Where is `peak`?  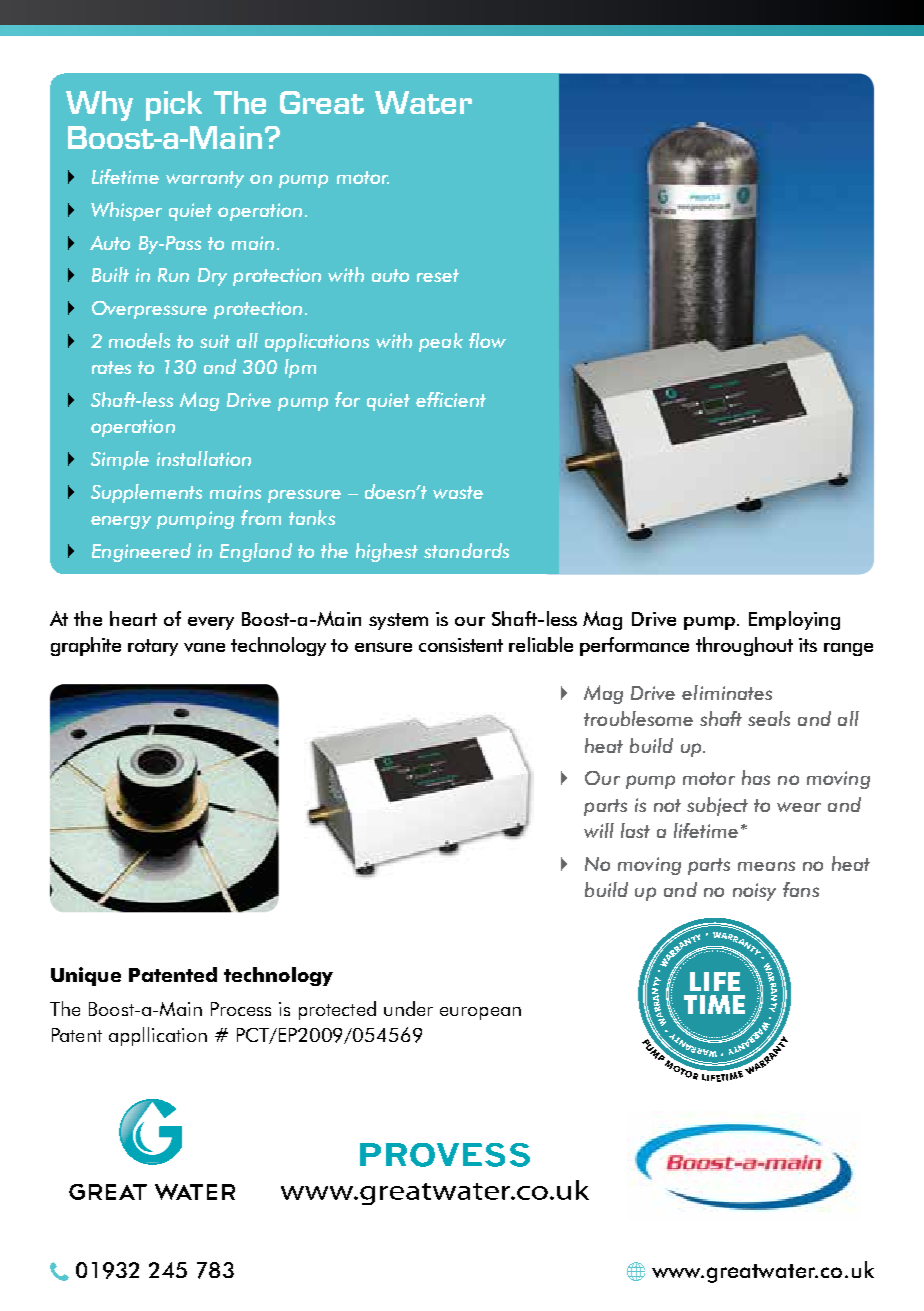
peak is located at coordinates (441, 342).
